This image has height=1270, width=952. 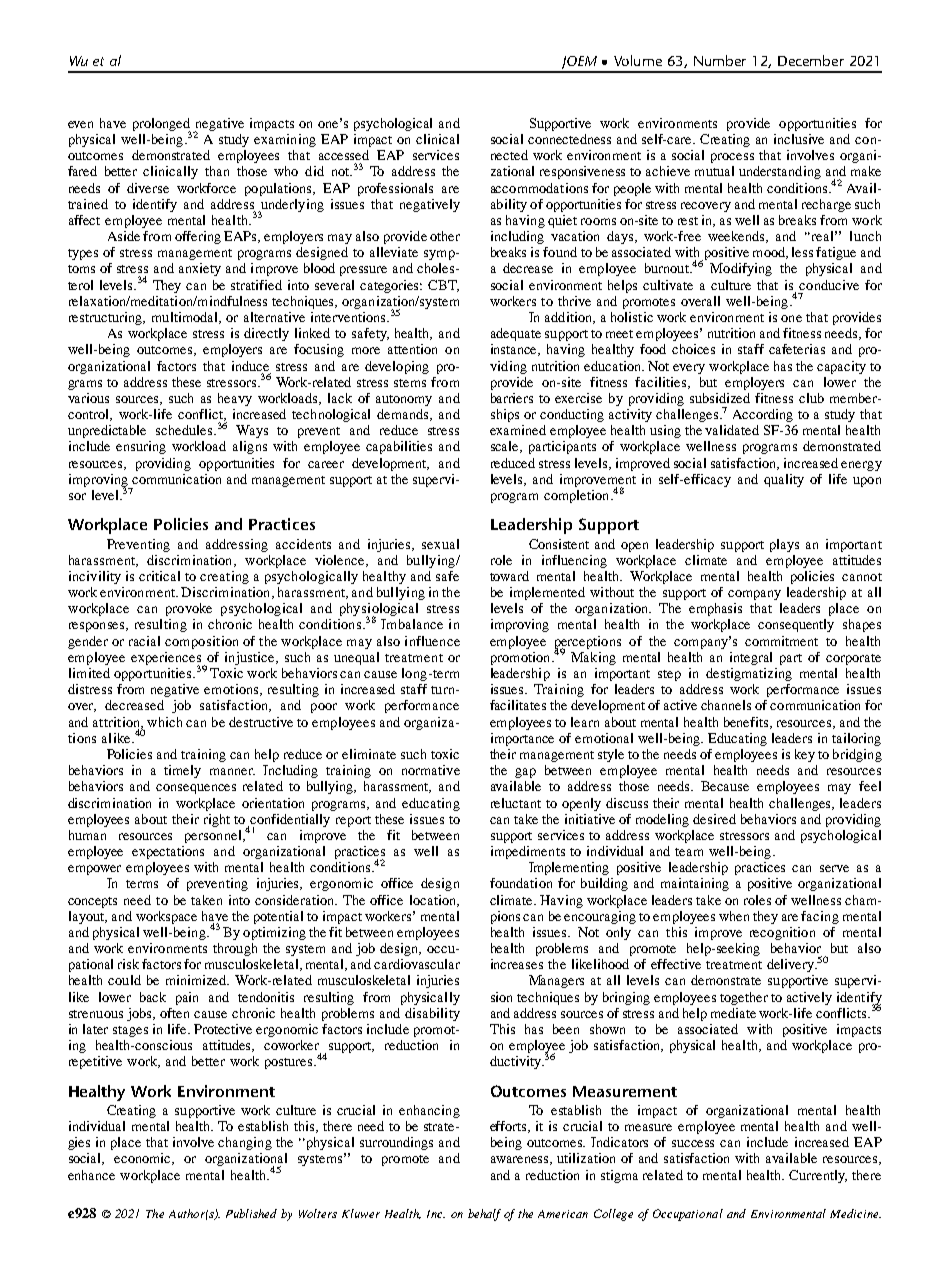 I want to click on commitment, so click(x=781, y=641).
